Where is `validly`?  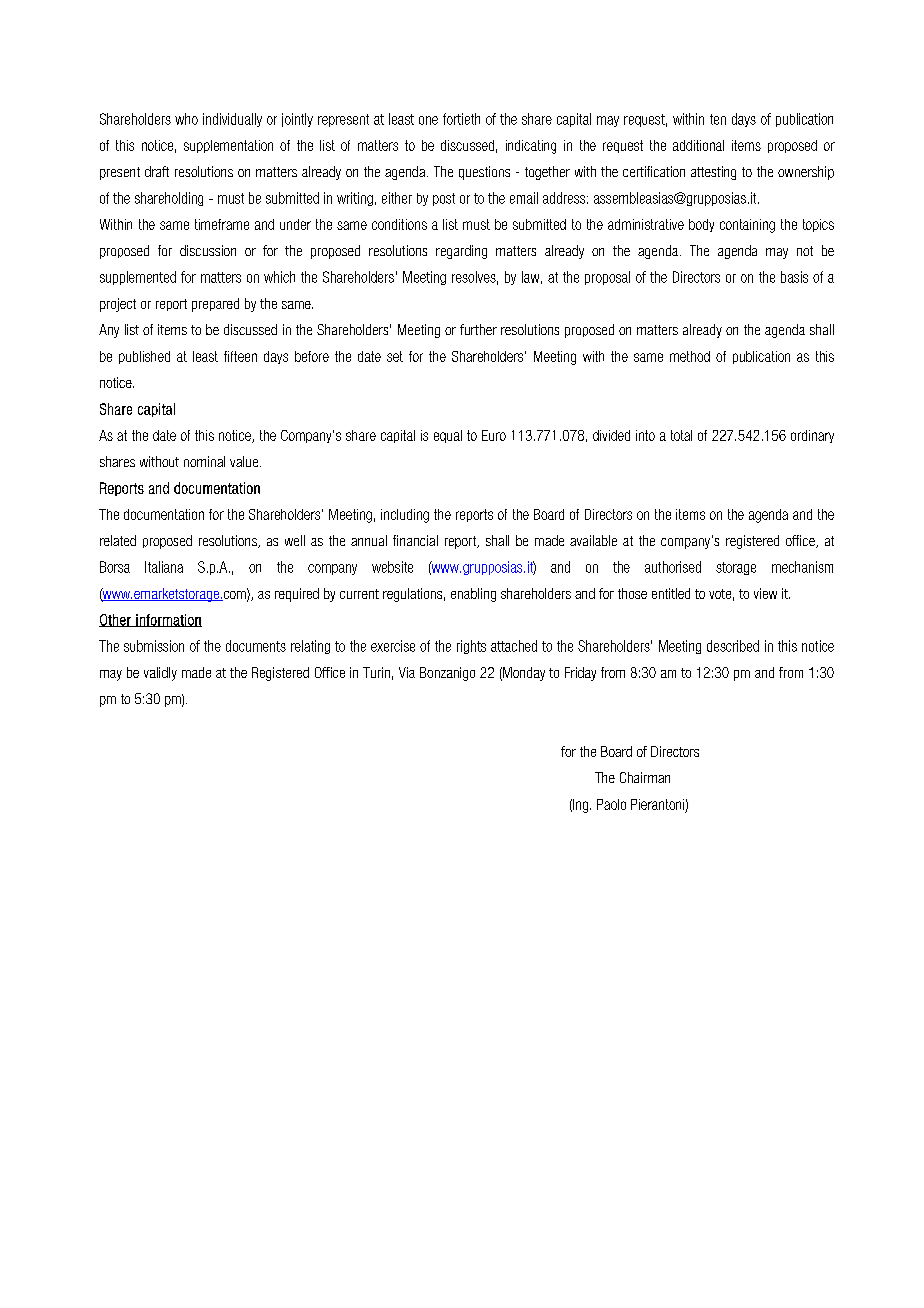
validly is located at coordinates (160, 674).
